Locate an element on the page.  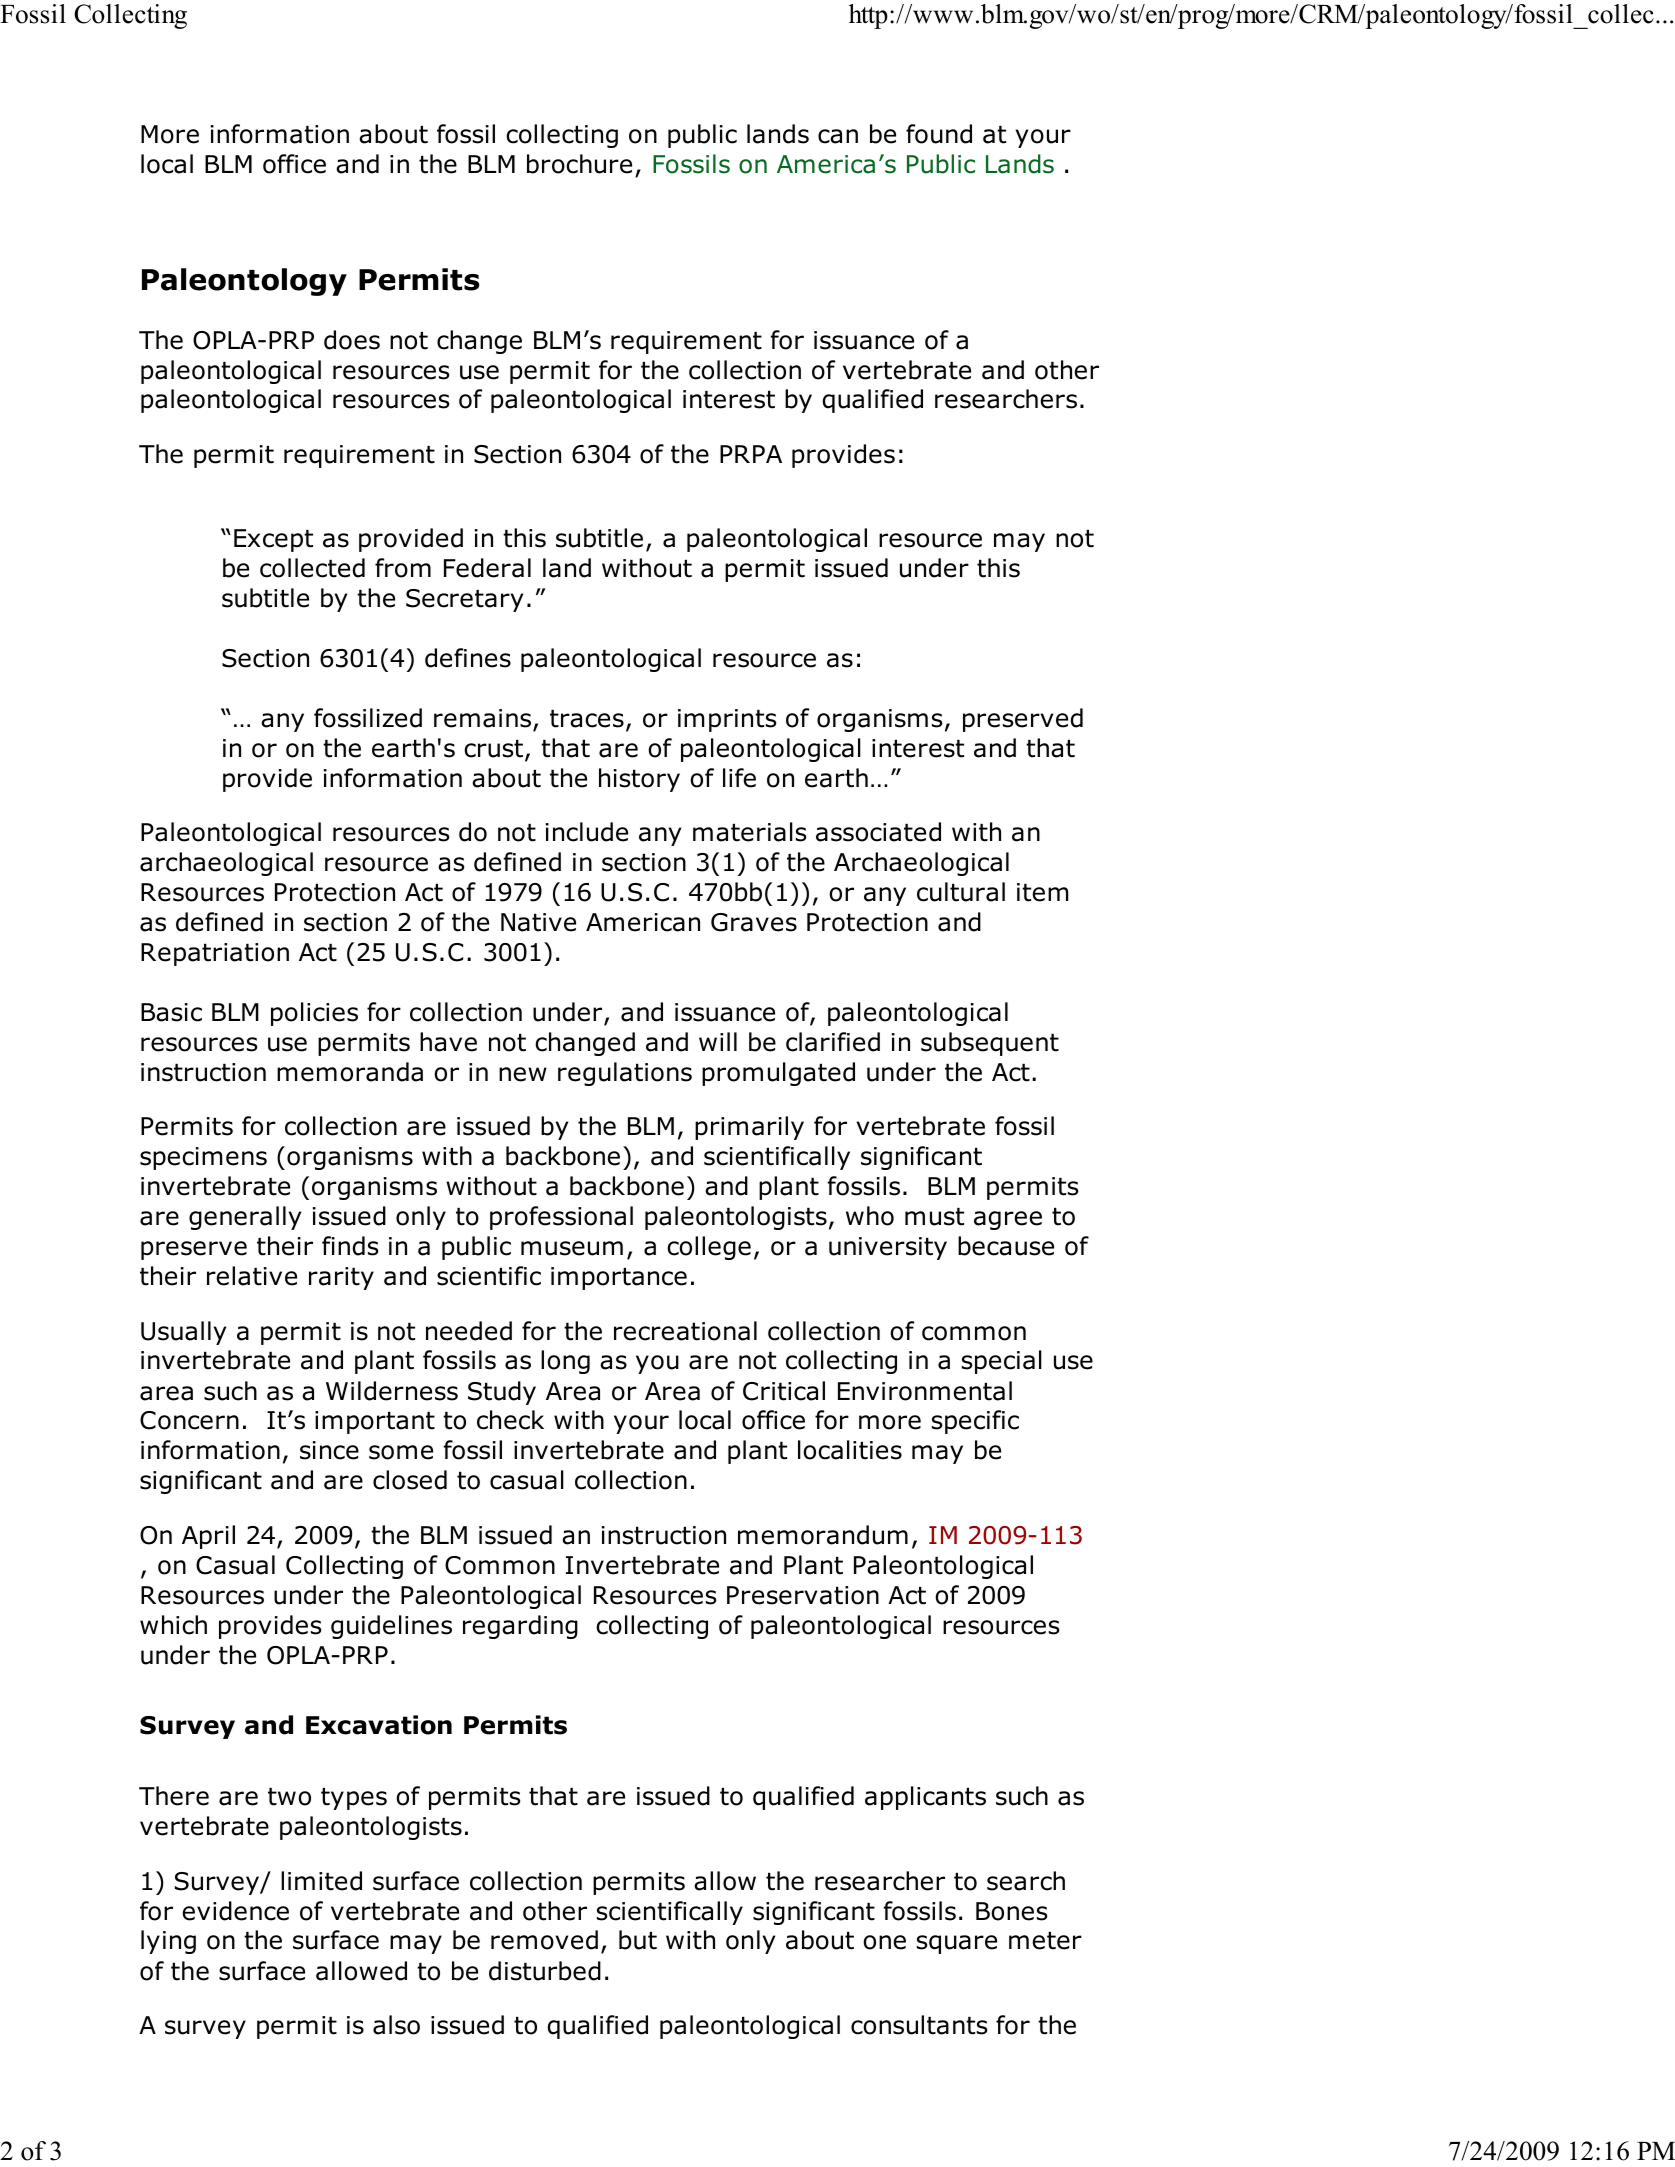
imprints is located at coordinates (727, 720).
